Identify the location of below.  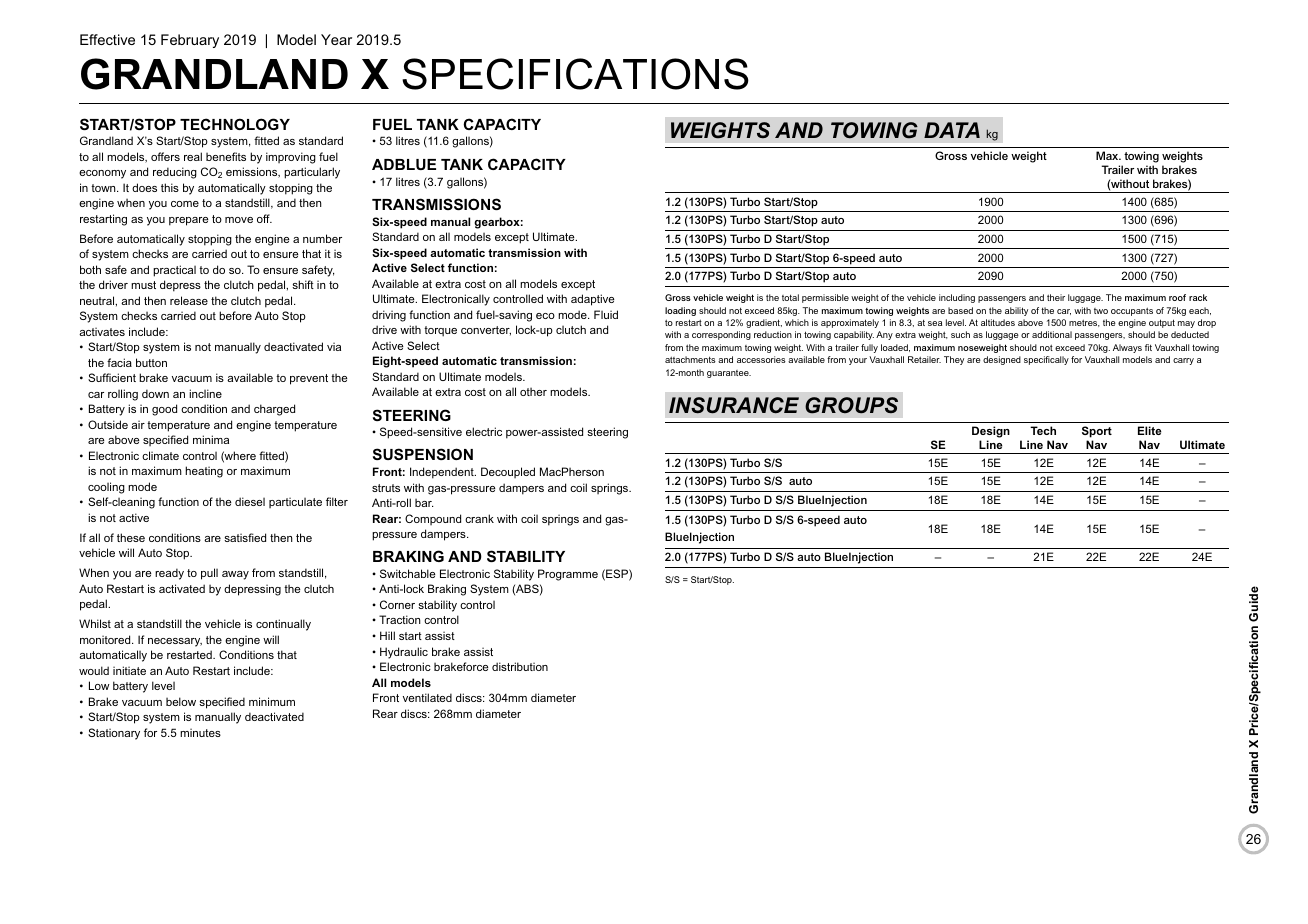
(181, 701).
